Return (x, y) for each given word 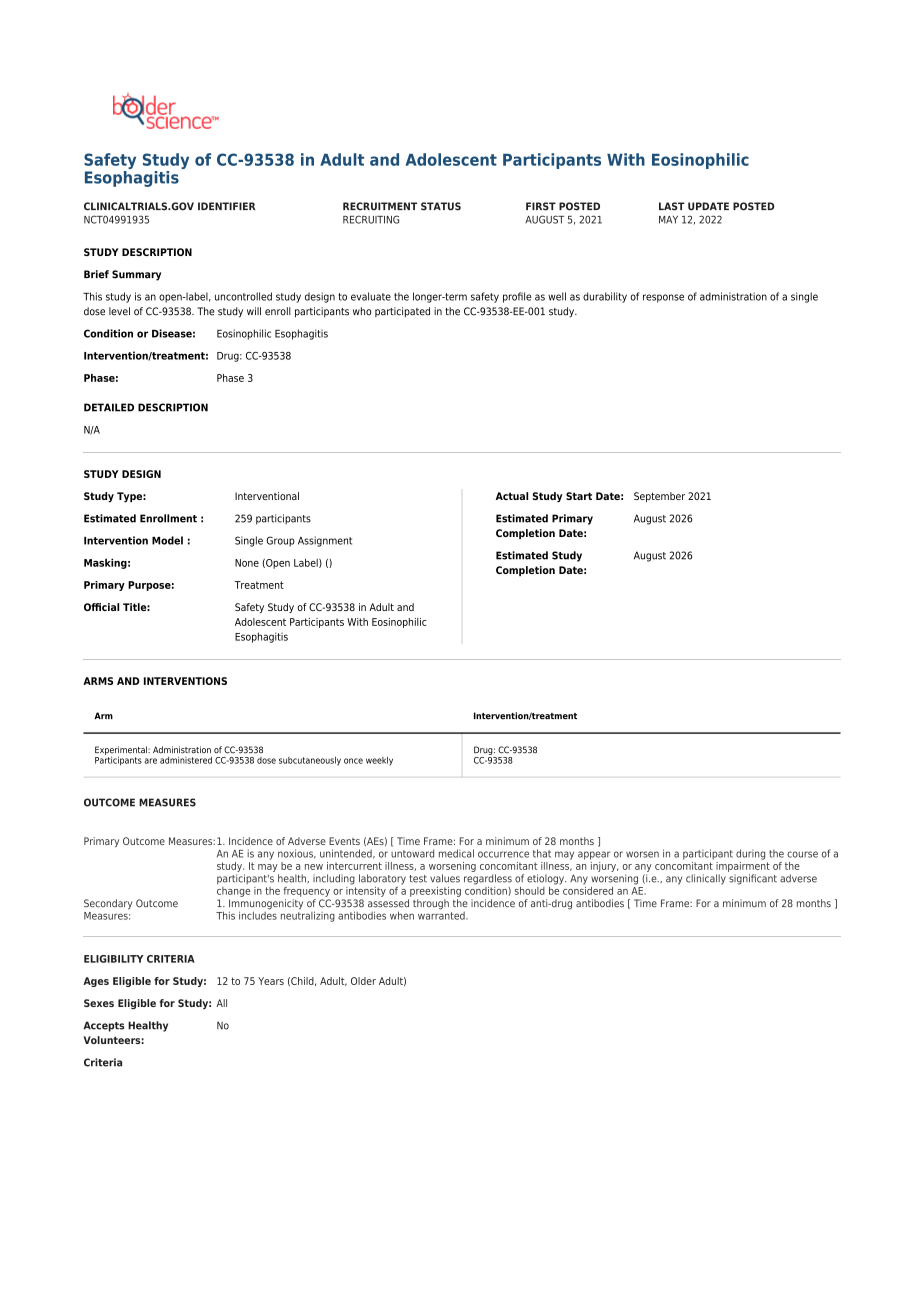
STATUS (441, 206)
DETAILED (109, 407)
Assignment (325, 541)
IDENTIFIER (226, 206)
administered (186, 760)
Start (579, 496)
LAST (672, 206)
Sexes (99, 1003)
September (659, 497)
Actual (512, 496)
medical (456, 853)
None (247, 563)
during (750, 854)
